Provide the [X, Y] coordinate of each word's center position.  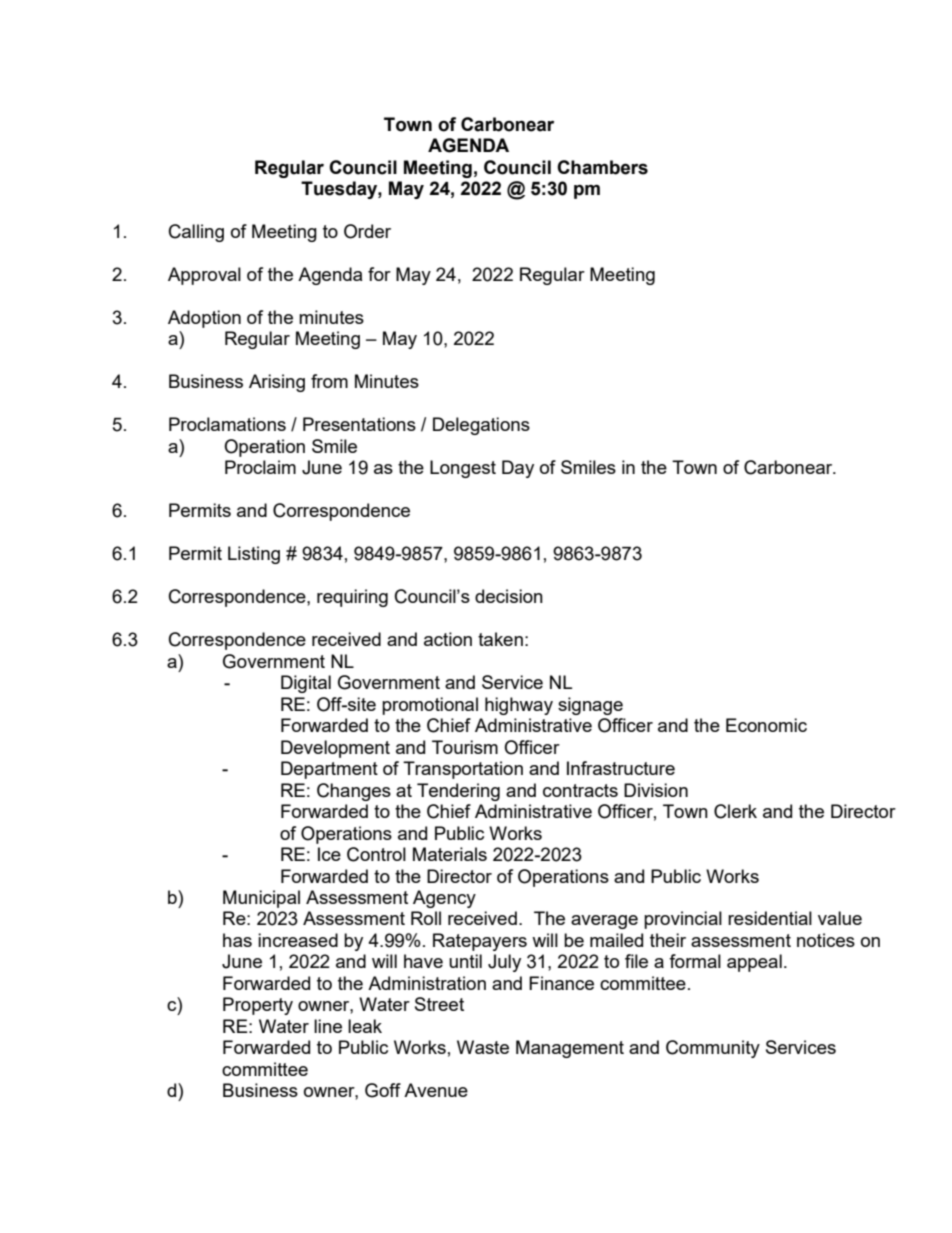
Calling [196, 233]
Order [367, 231]
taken [500, 639]
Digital [306, 684]
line [328, 1026]
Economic [766, 725]
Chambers [602, 167]
